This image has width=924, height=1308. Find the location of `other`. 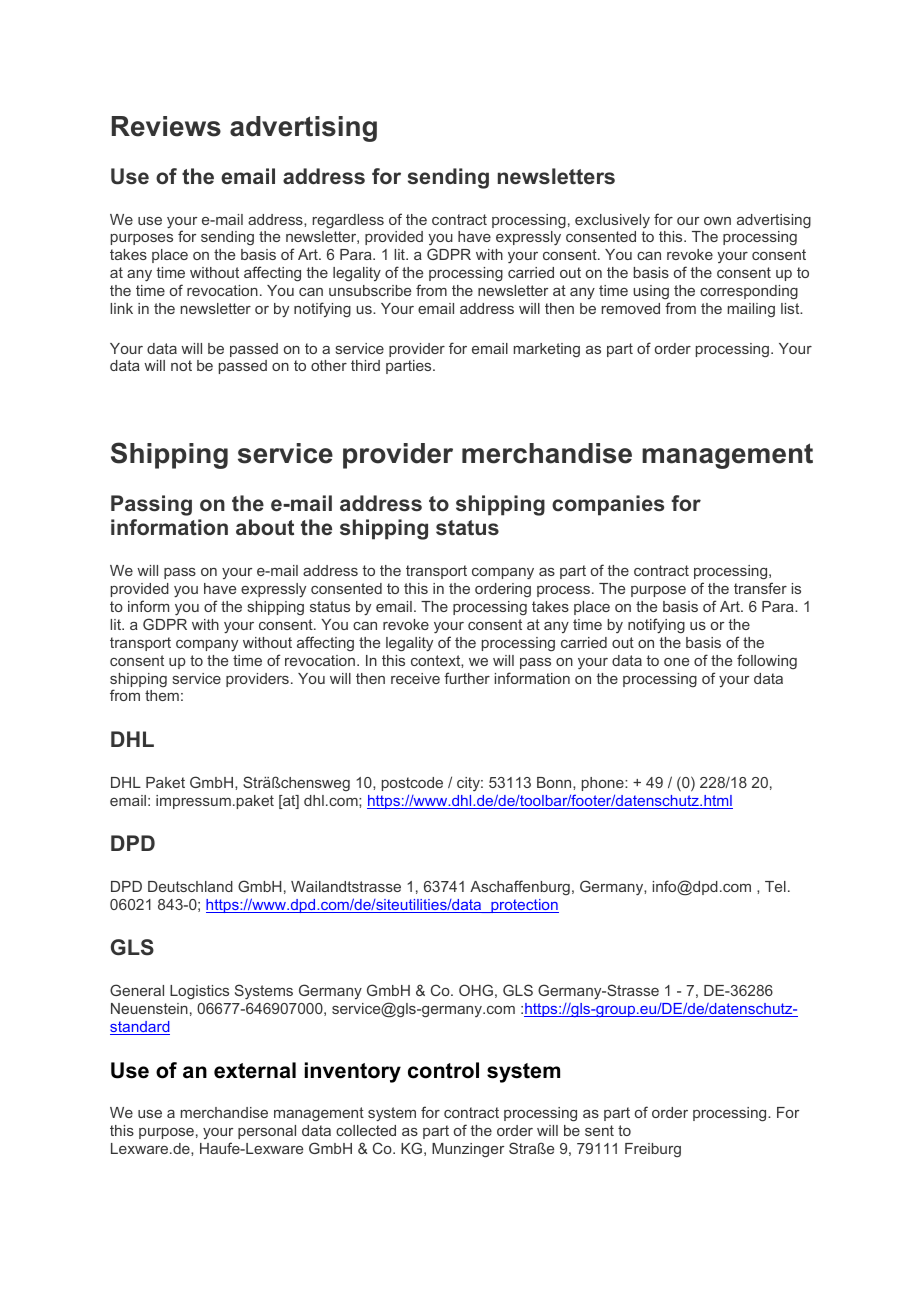

other is located at coordinates (329, 365).
